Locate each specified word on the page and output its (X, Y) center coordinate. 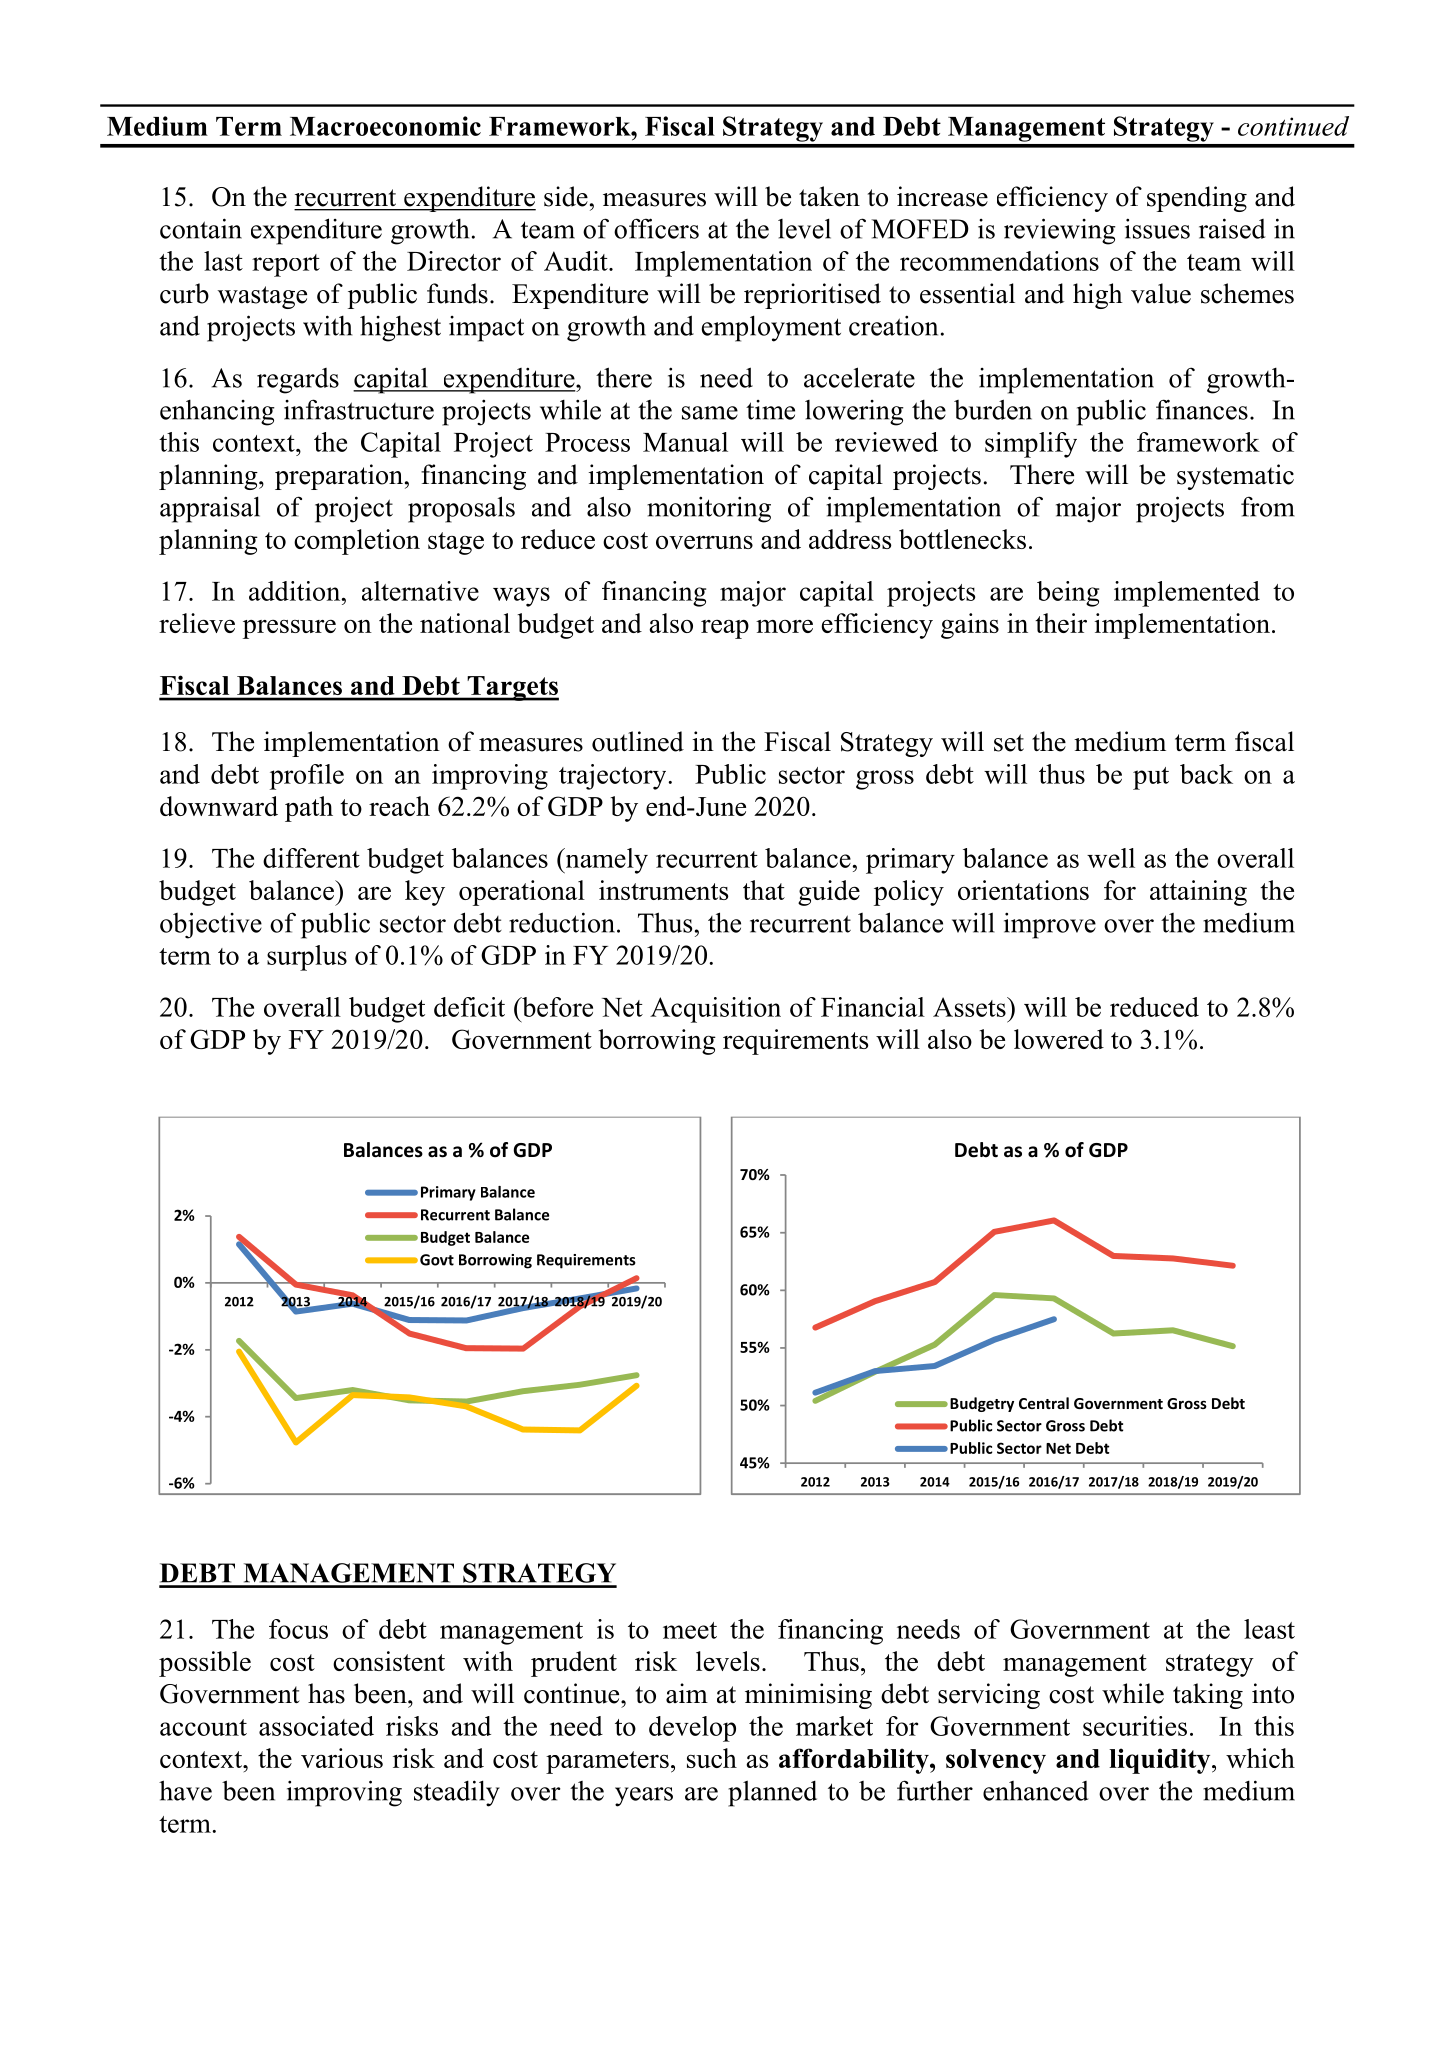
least (1269, 1629)
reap (725, 629)
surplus (307, 958)
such (712, 1758)
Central (1044, 1403)
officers (656, 228)
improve (1050, 925)
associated (316, 1726)
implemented (1187, 594)
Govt (437, 1260)
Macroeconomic (385, 126)
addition (296, 591)
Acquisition (715, 1010)
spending (1197, 199)
